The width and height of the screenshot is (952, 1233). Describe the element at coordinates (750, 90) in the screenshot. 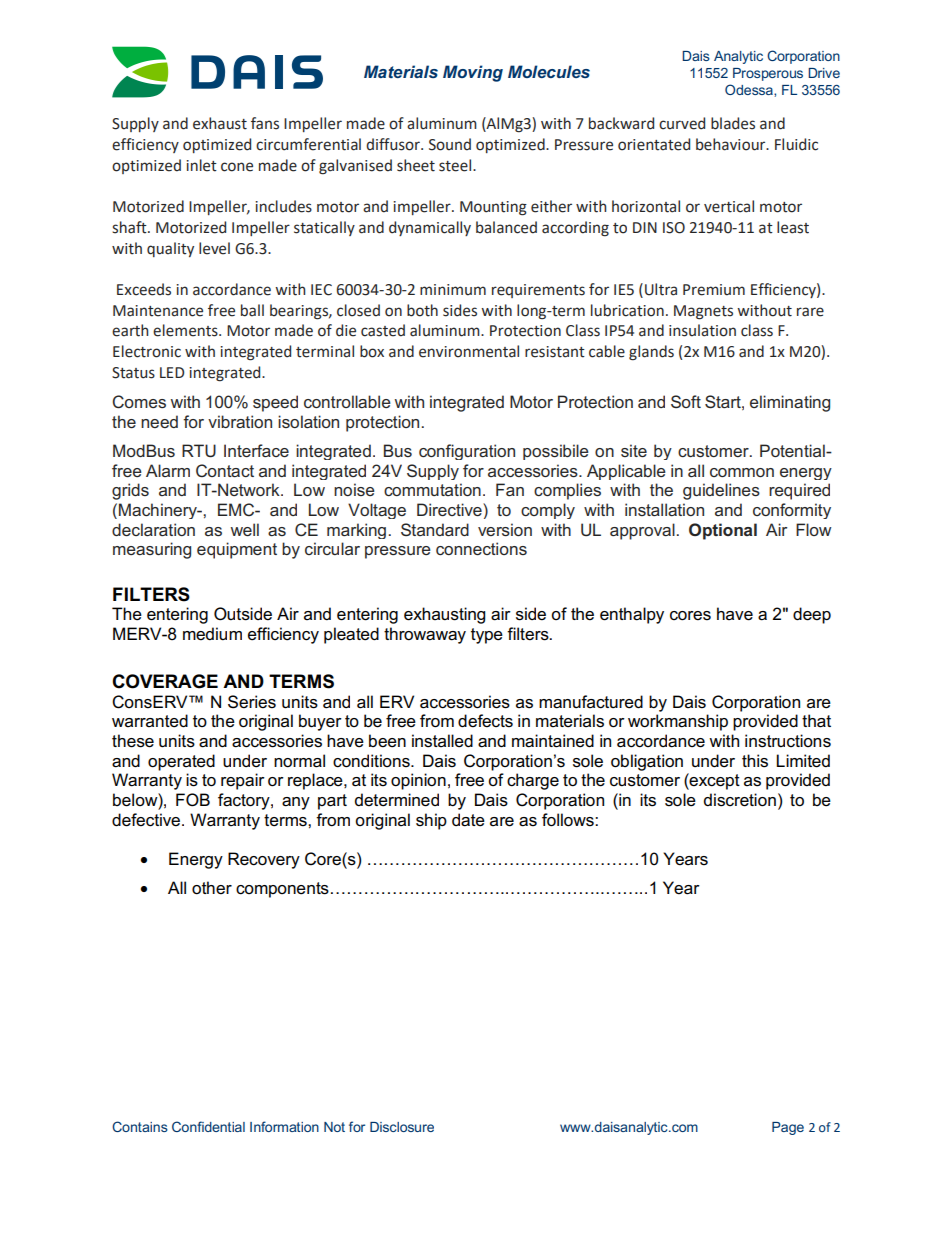

I see `Odessa` at that location.
